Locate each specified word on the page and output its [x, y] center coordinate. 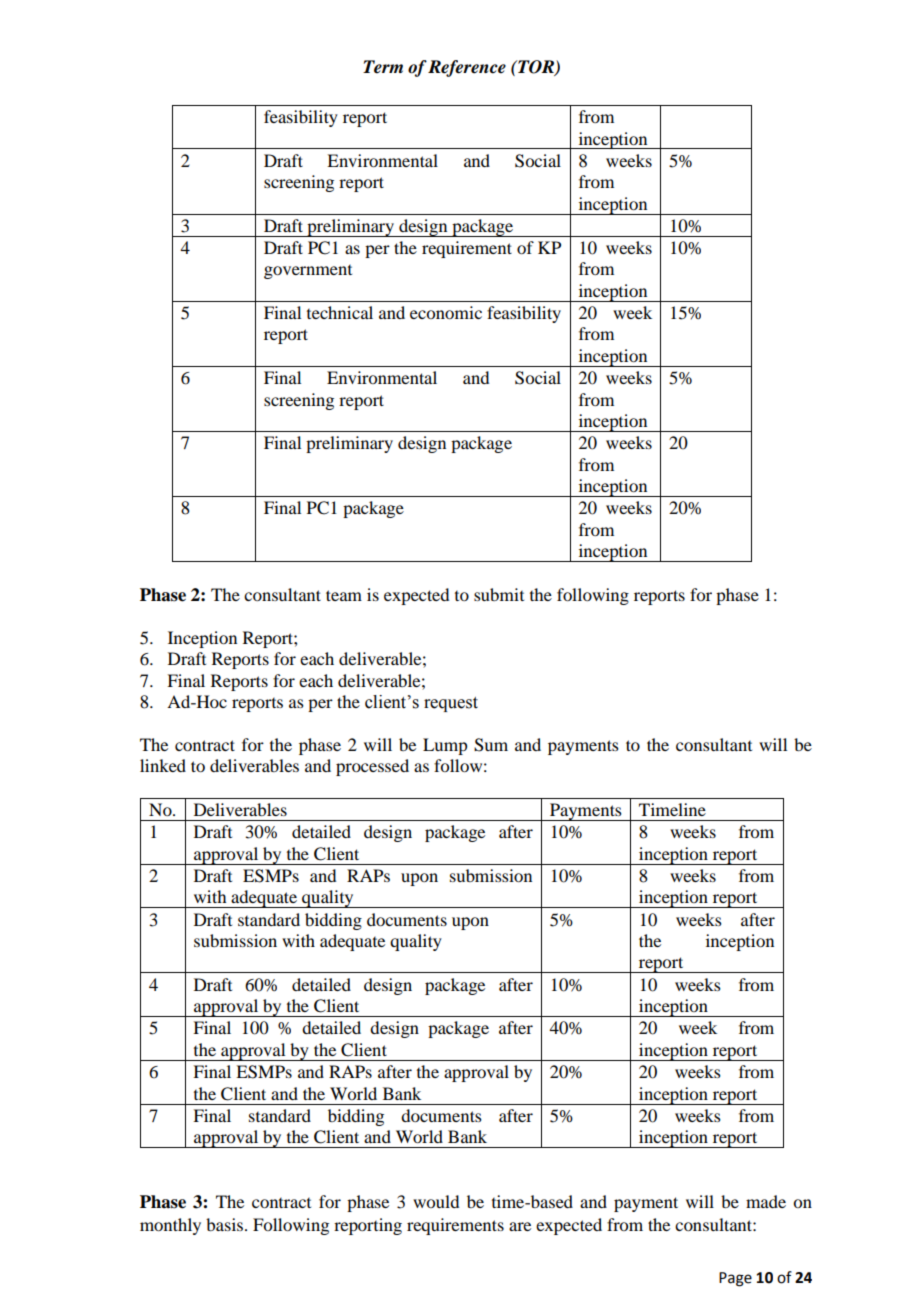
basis [224, 1224]
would [436, 1201]
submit [499, 594]
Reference [467, 68]
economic [446, 312]
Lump [445, 746]
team [344, 595]
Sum [491, 745]
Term [383, 67]
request [451, 704]
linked [163, 765]
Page [735, 1279]
